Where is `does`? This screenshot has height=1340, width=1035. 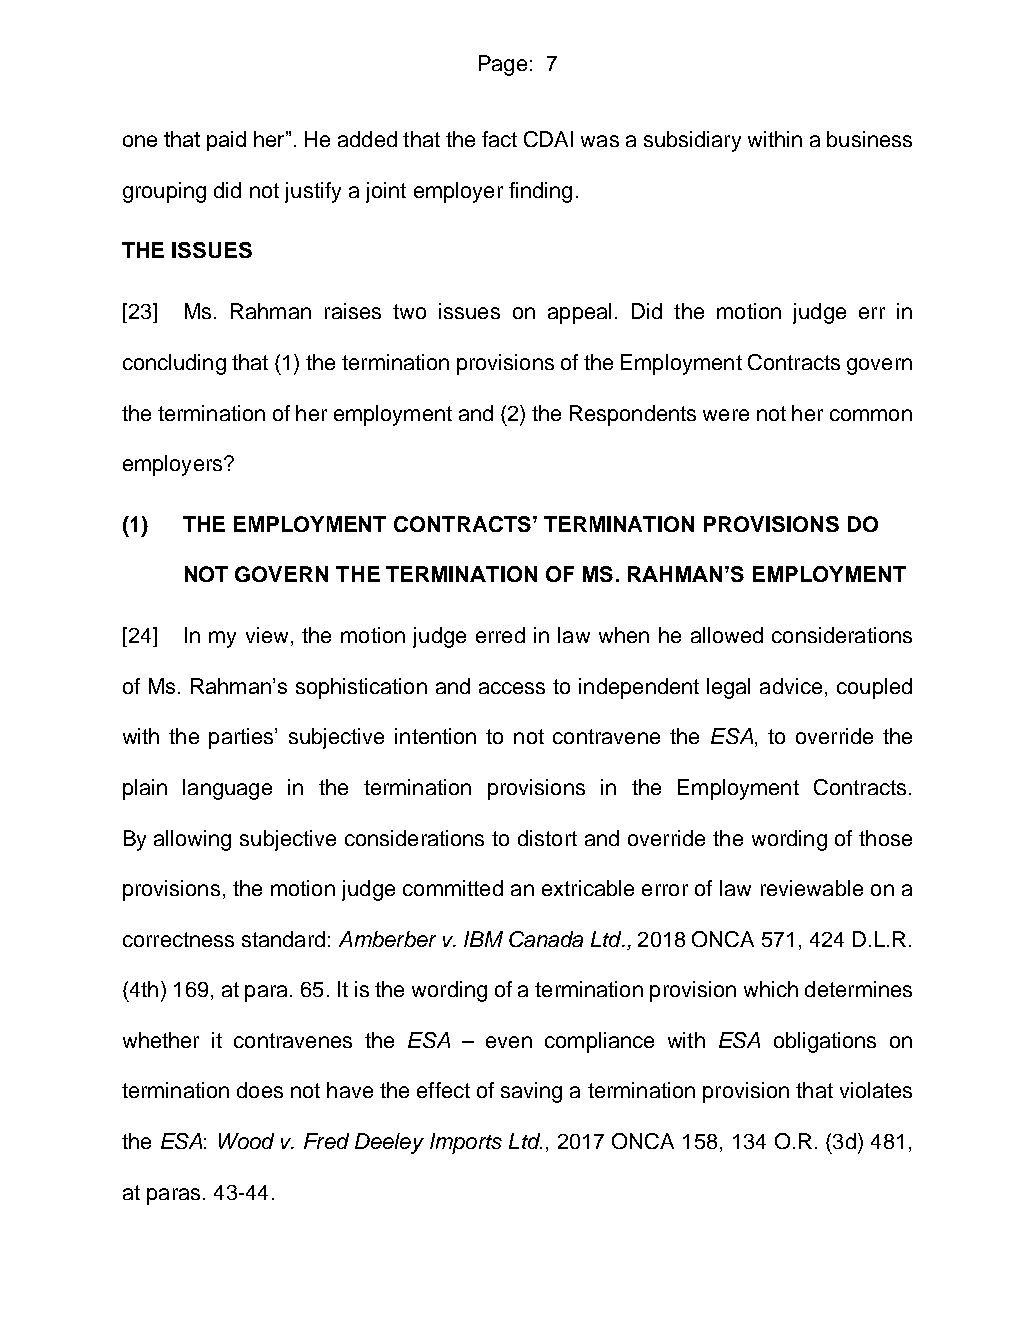 does is located at coordinates (260, 1090).
